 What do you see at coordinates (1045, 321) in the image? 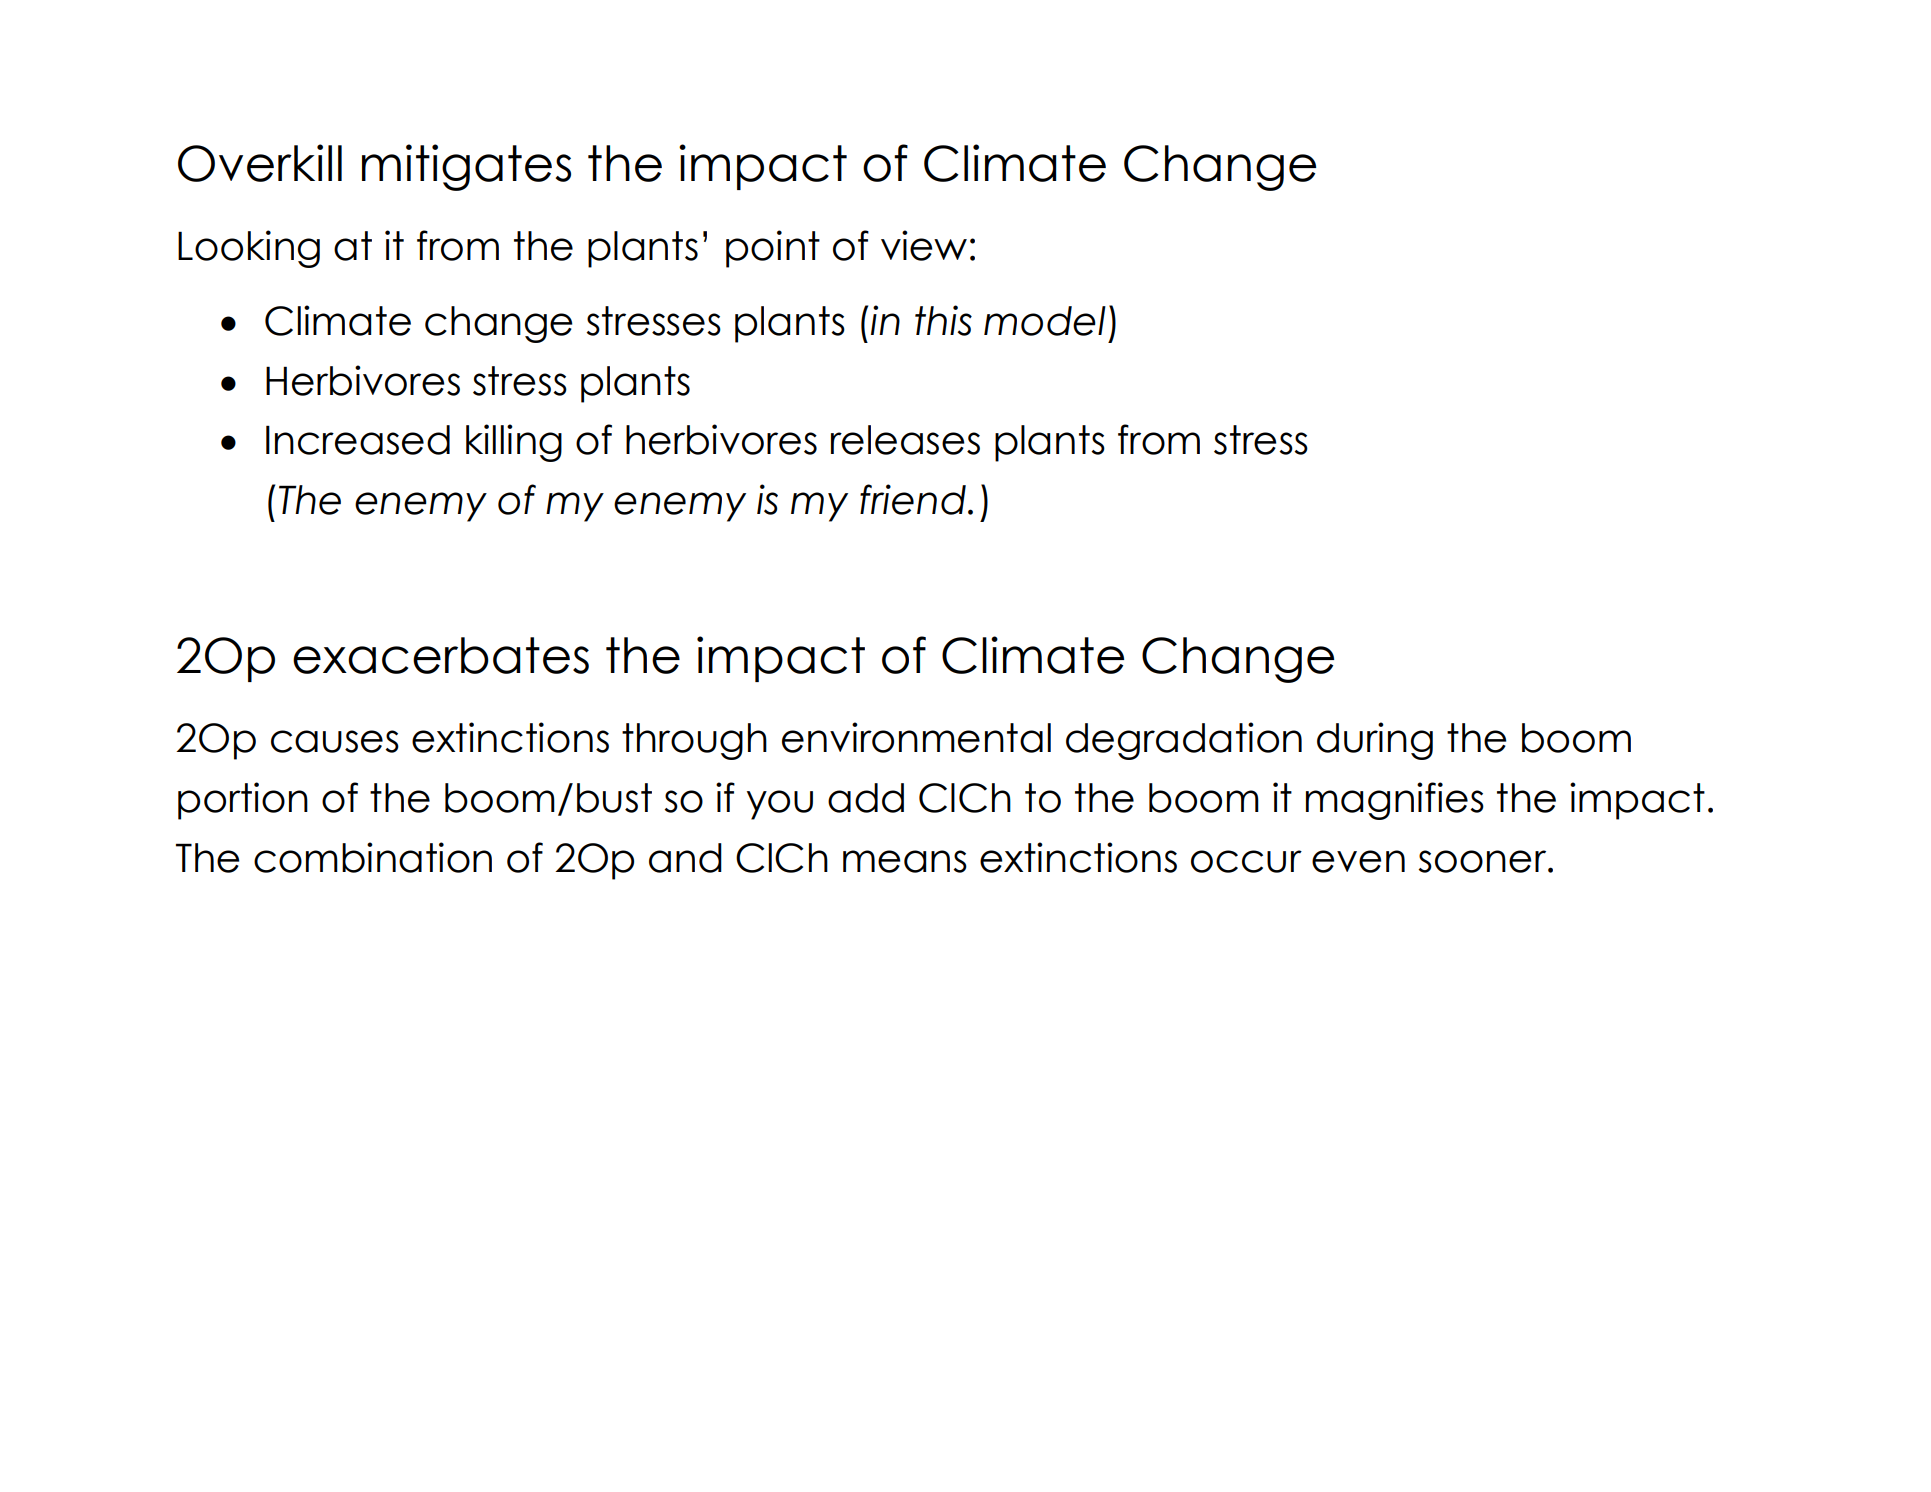
I see `model` at bounding box center [1045, 321].
